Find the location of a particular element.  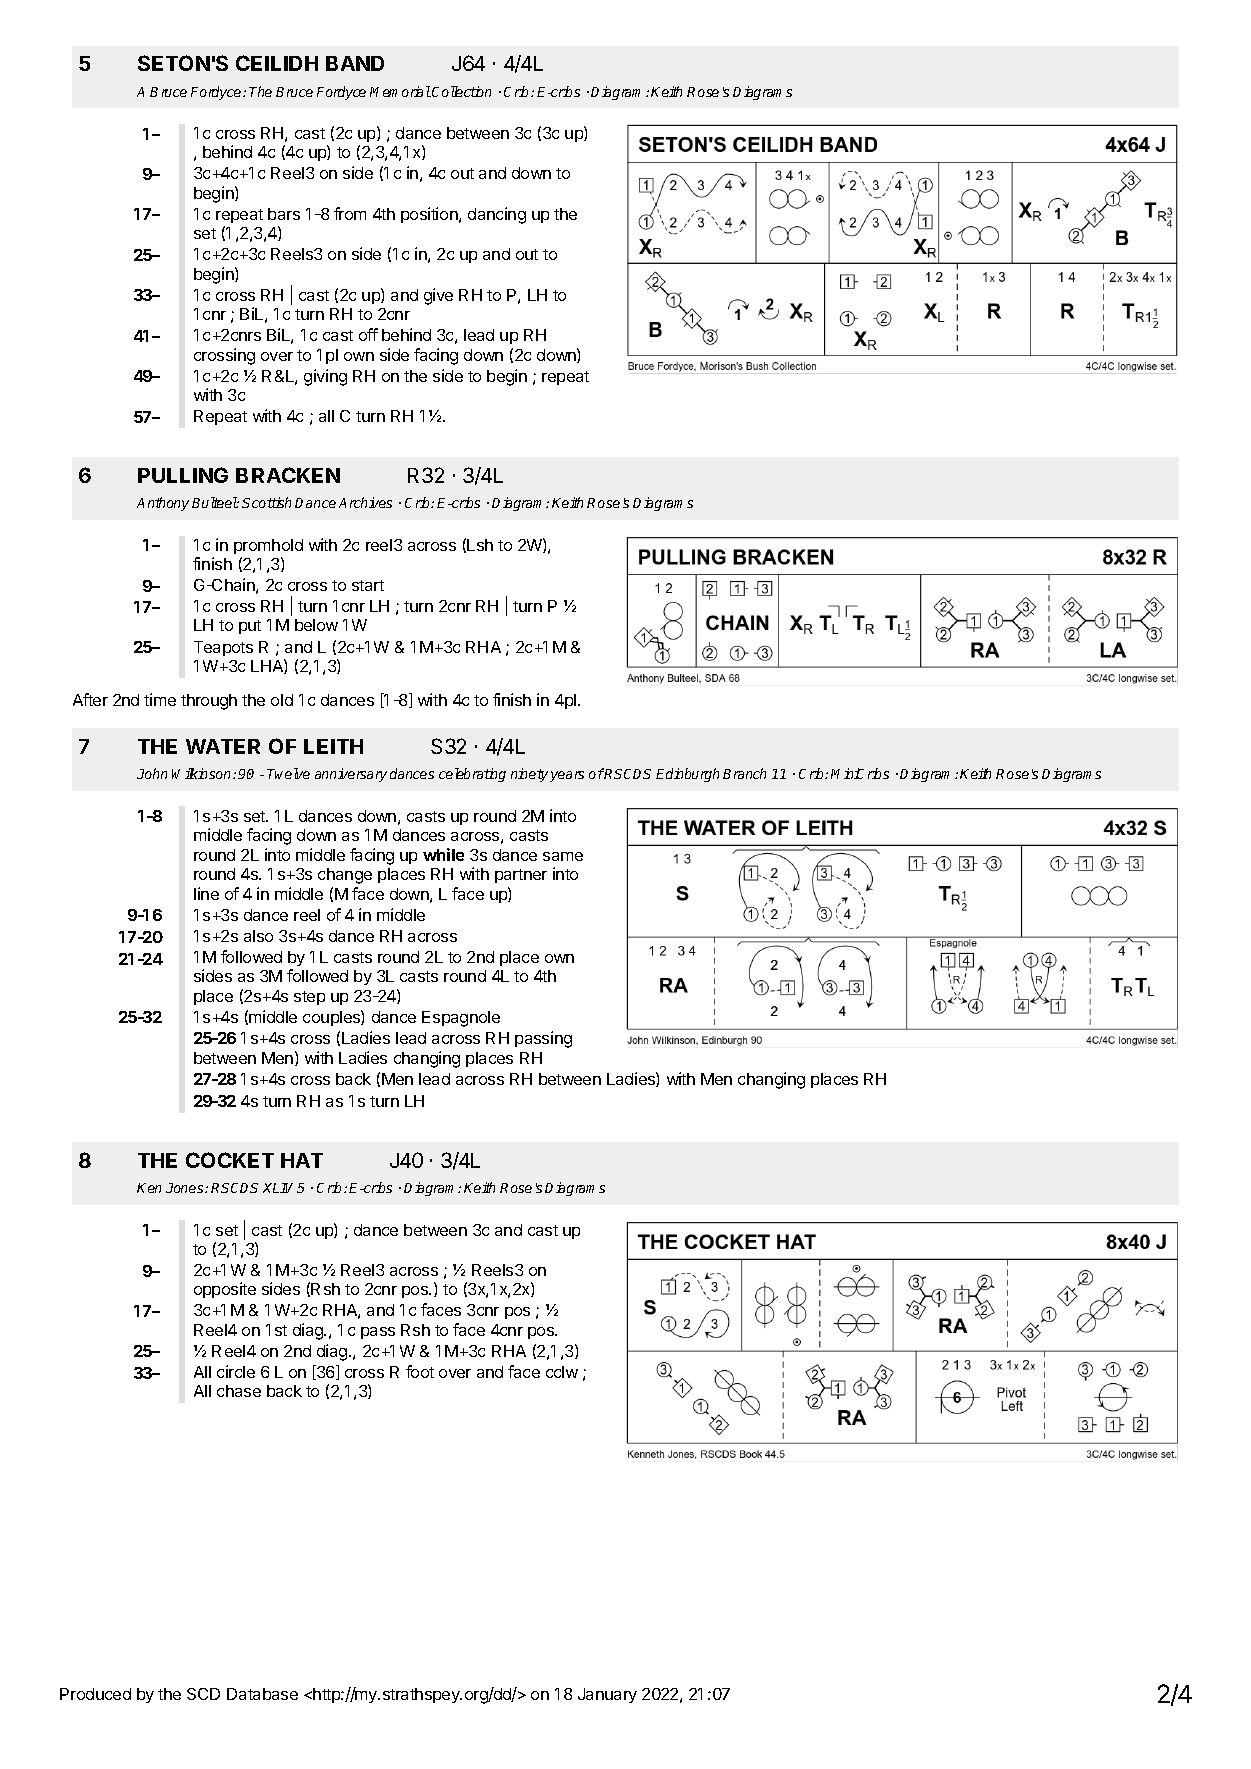

time is located at coordinates (160, 699).
